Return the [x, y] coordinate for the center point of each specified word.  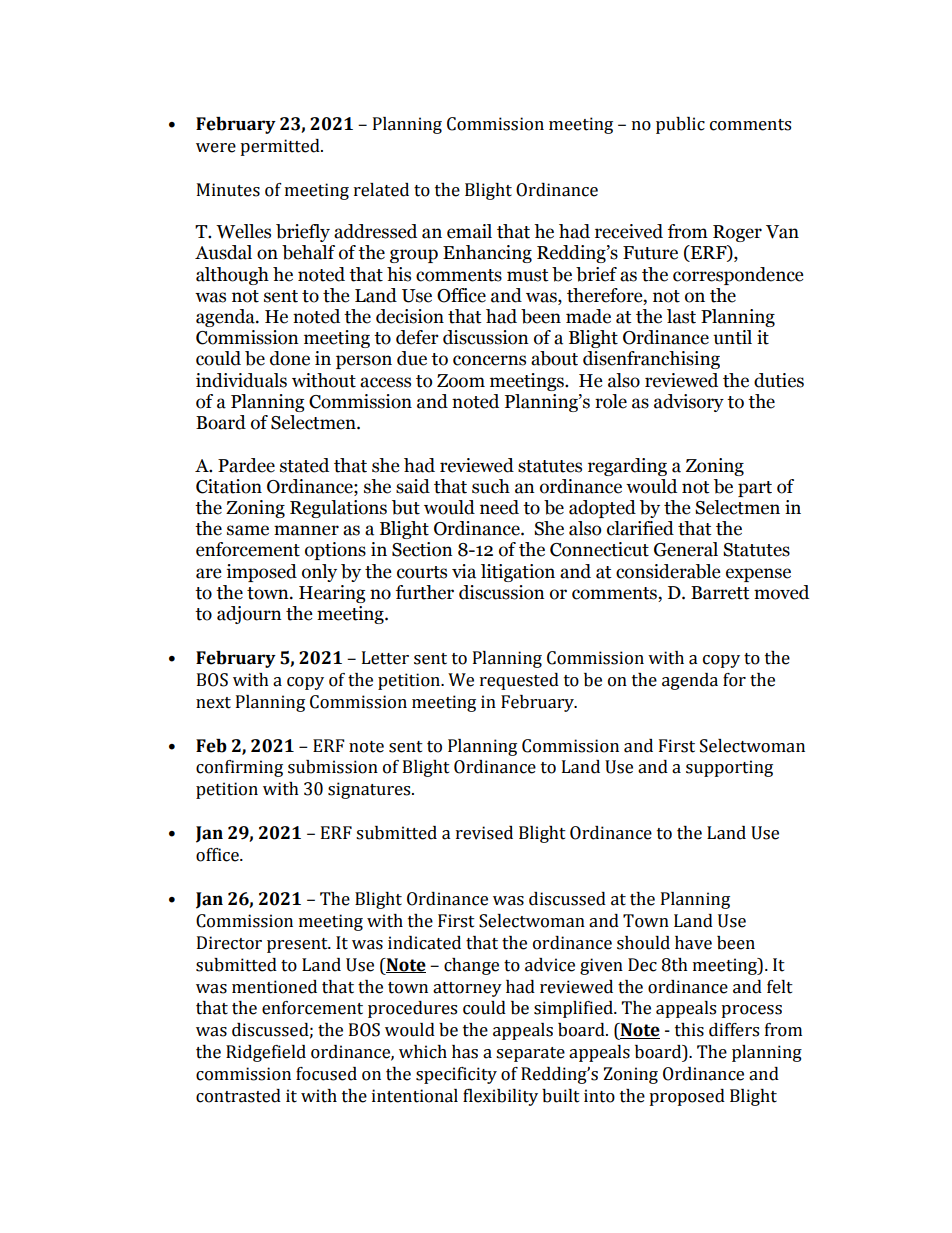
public [680, 125]
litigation [518, 573]
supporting [729, 768]
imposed [261, 573]
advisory [689, 403]
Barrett [720, 593]
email [469, 231]
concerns [489, 360]
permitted [281, 147]
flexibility [500, 1097]
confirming [239, 768]
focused [326, 1074]
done [290, 358]
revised [484, 833]
